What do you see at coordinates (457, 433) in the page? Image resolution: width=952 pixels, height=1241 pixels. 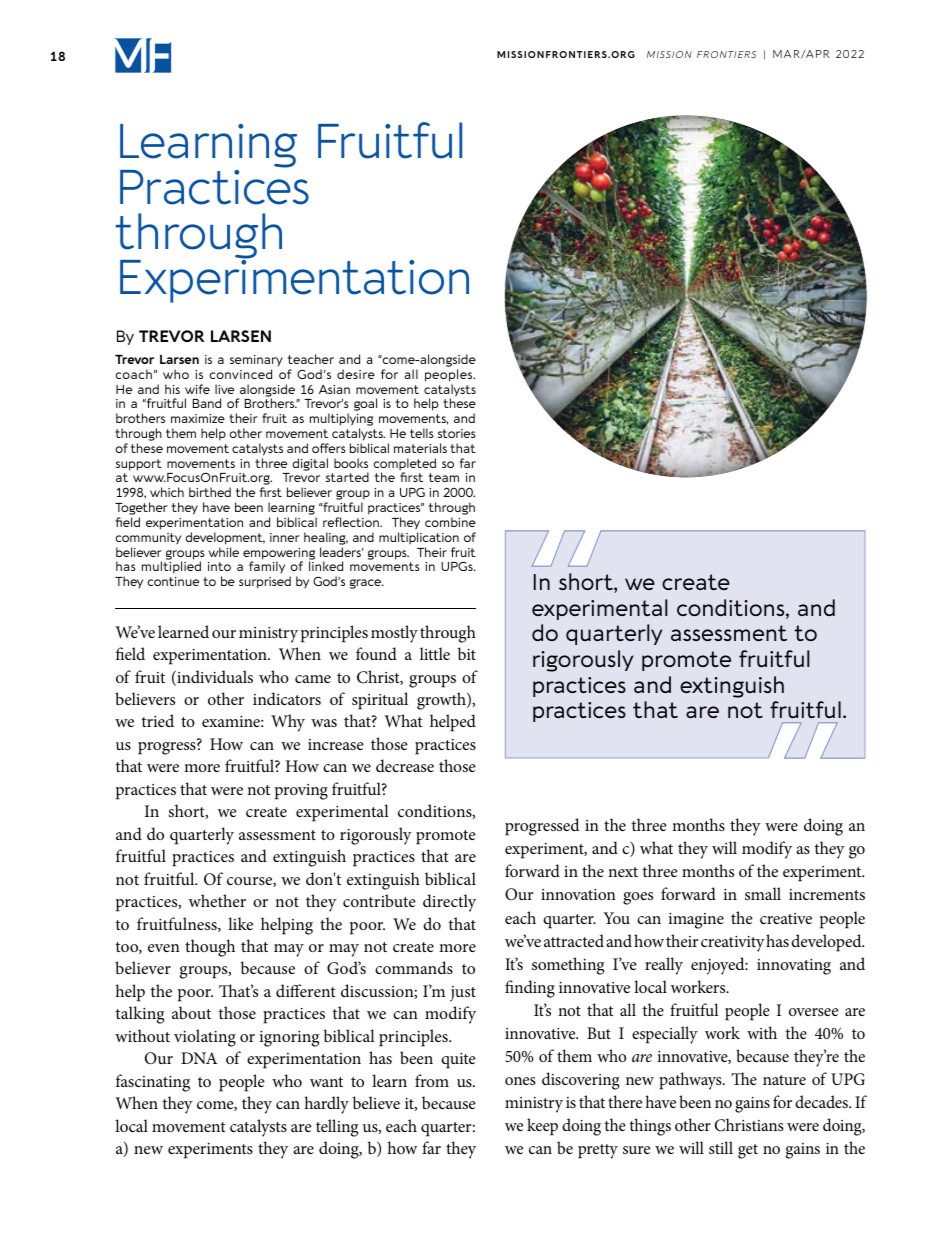 I see `stories` at bounding box center [457, 433].
